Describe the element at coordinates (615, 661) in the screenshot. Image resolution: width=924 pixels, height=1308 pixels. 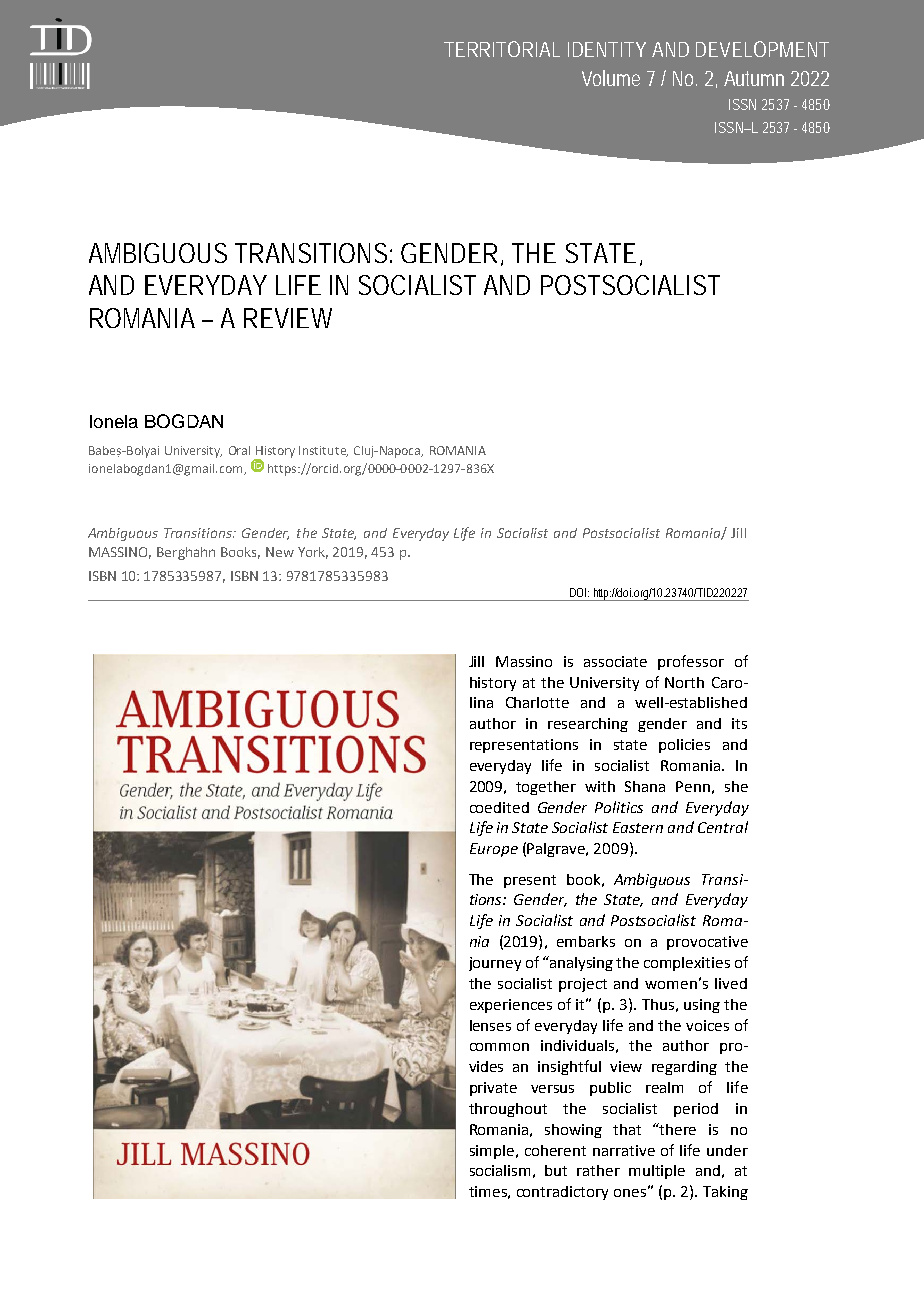
I see `associate` at that location.
